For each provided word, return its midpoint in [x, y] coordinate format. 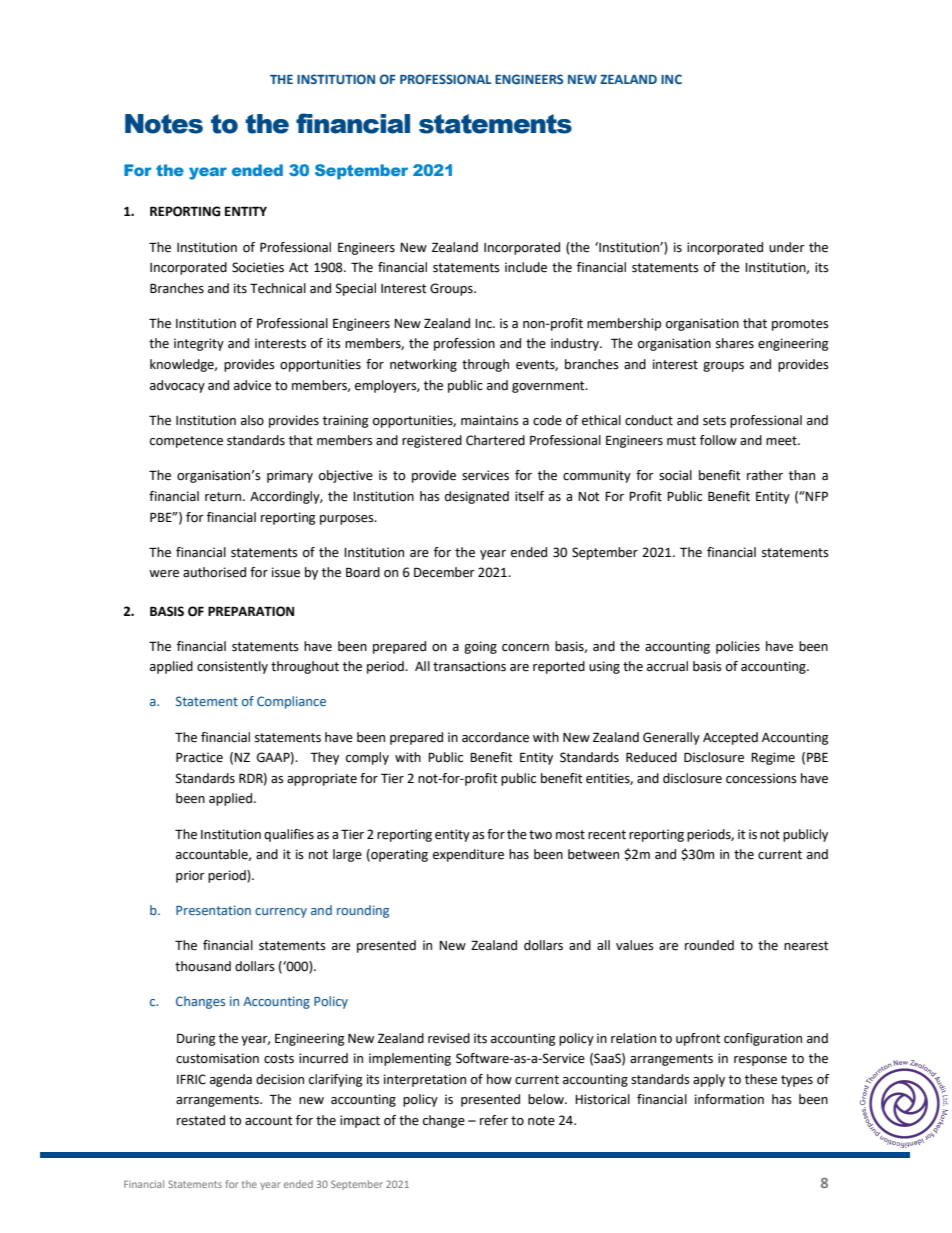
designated [477, 497]
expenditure [468, 855]
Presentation [213, 910]
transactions [469, 666]
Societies [258, 267]
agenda [231, 1080]
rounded [709, 945]
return [224, 497]
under [787, 247]
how [499, 1079]
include [526, 267]
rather [765, 475]
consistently [232, 667]
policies [738, 647]
